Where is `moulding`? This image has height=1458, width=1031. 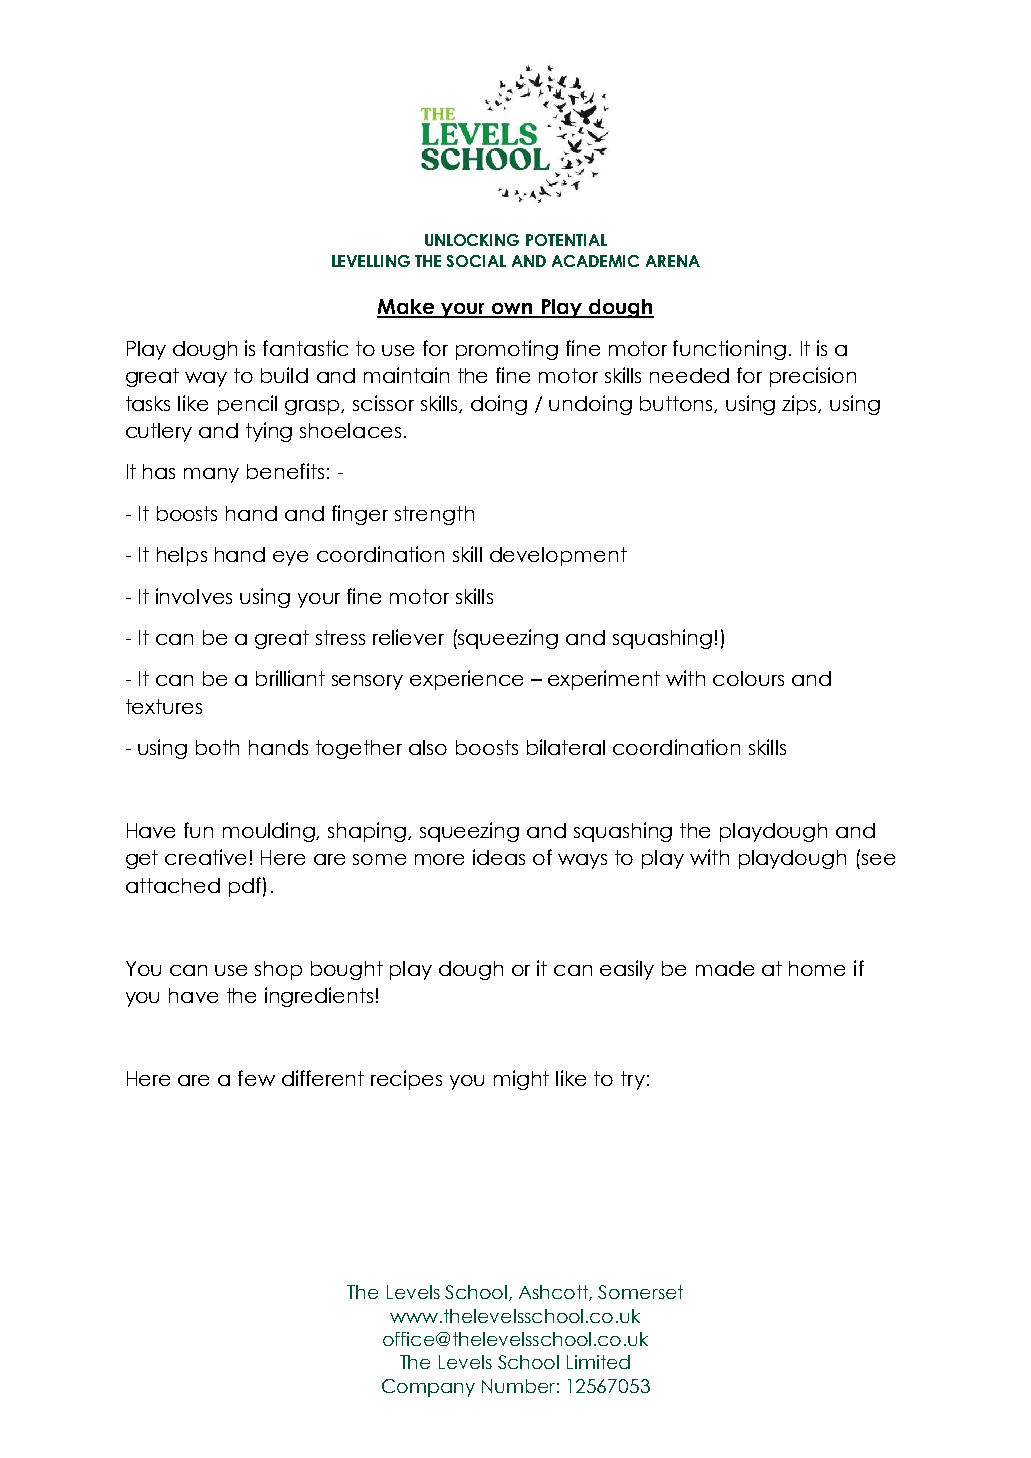
moulding is located at coordinates (270, 832).
